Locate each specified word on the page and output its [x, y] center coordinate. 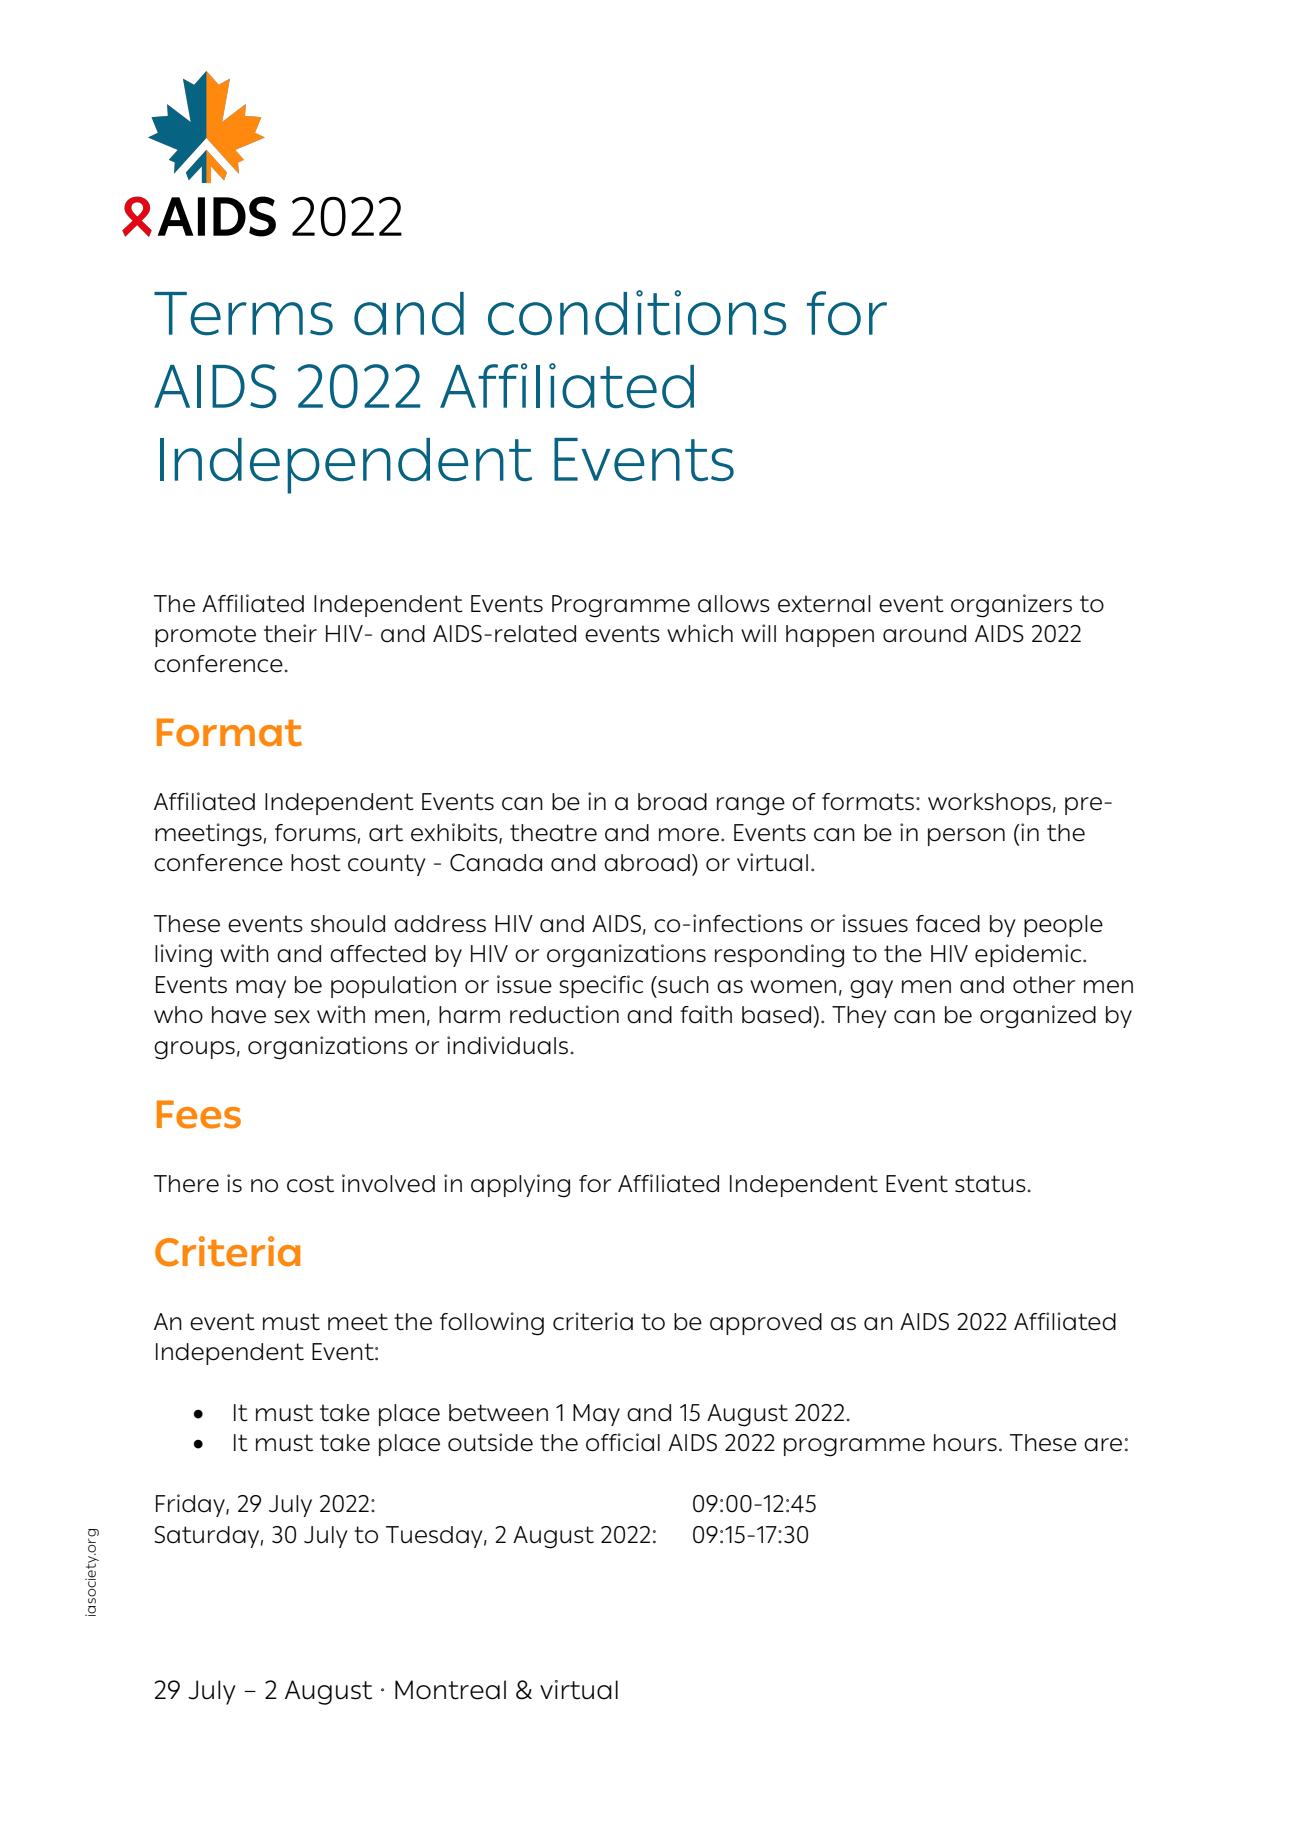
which [700, 633]
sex [292, 1017]
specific [601, 986]
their [290, 633]
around [924, 634]
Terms [243, 314]
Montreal [450, 1690]
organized [1038, 1017]
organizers [1011, 606]
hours [965, 1443]
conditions [637, 313]
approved [766, 1324]
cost [310, 1184]
